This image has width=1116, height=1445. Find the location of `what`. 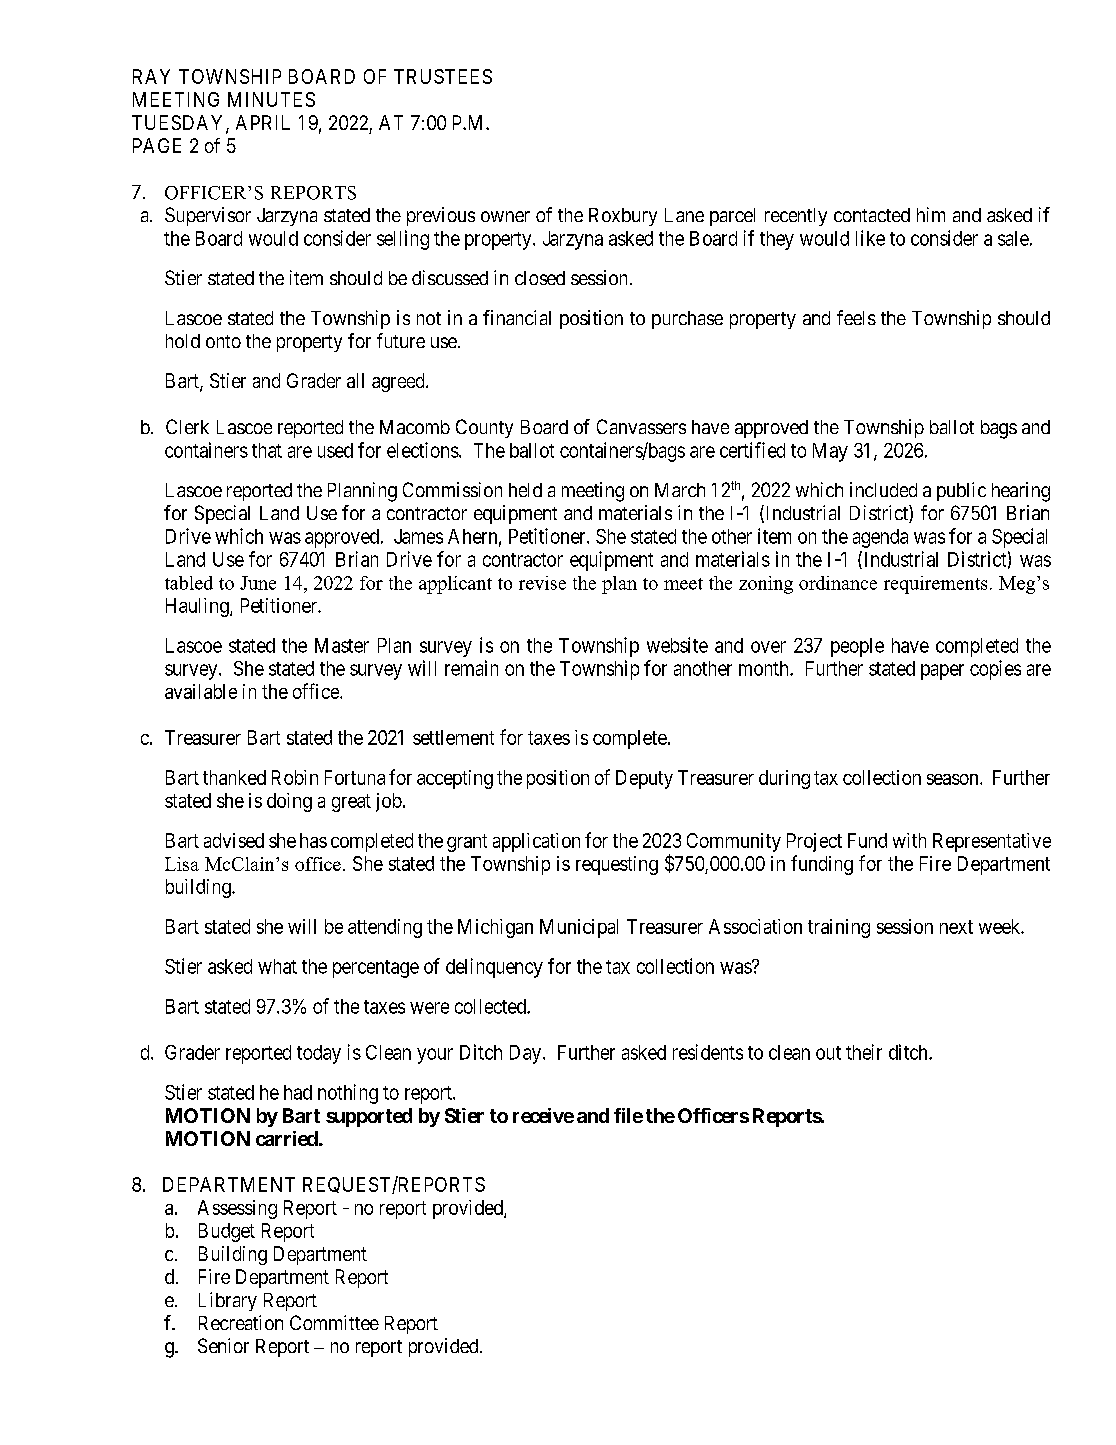

what is located at coordinates (277, 966).
